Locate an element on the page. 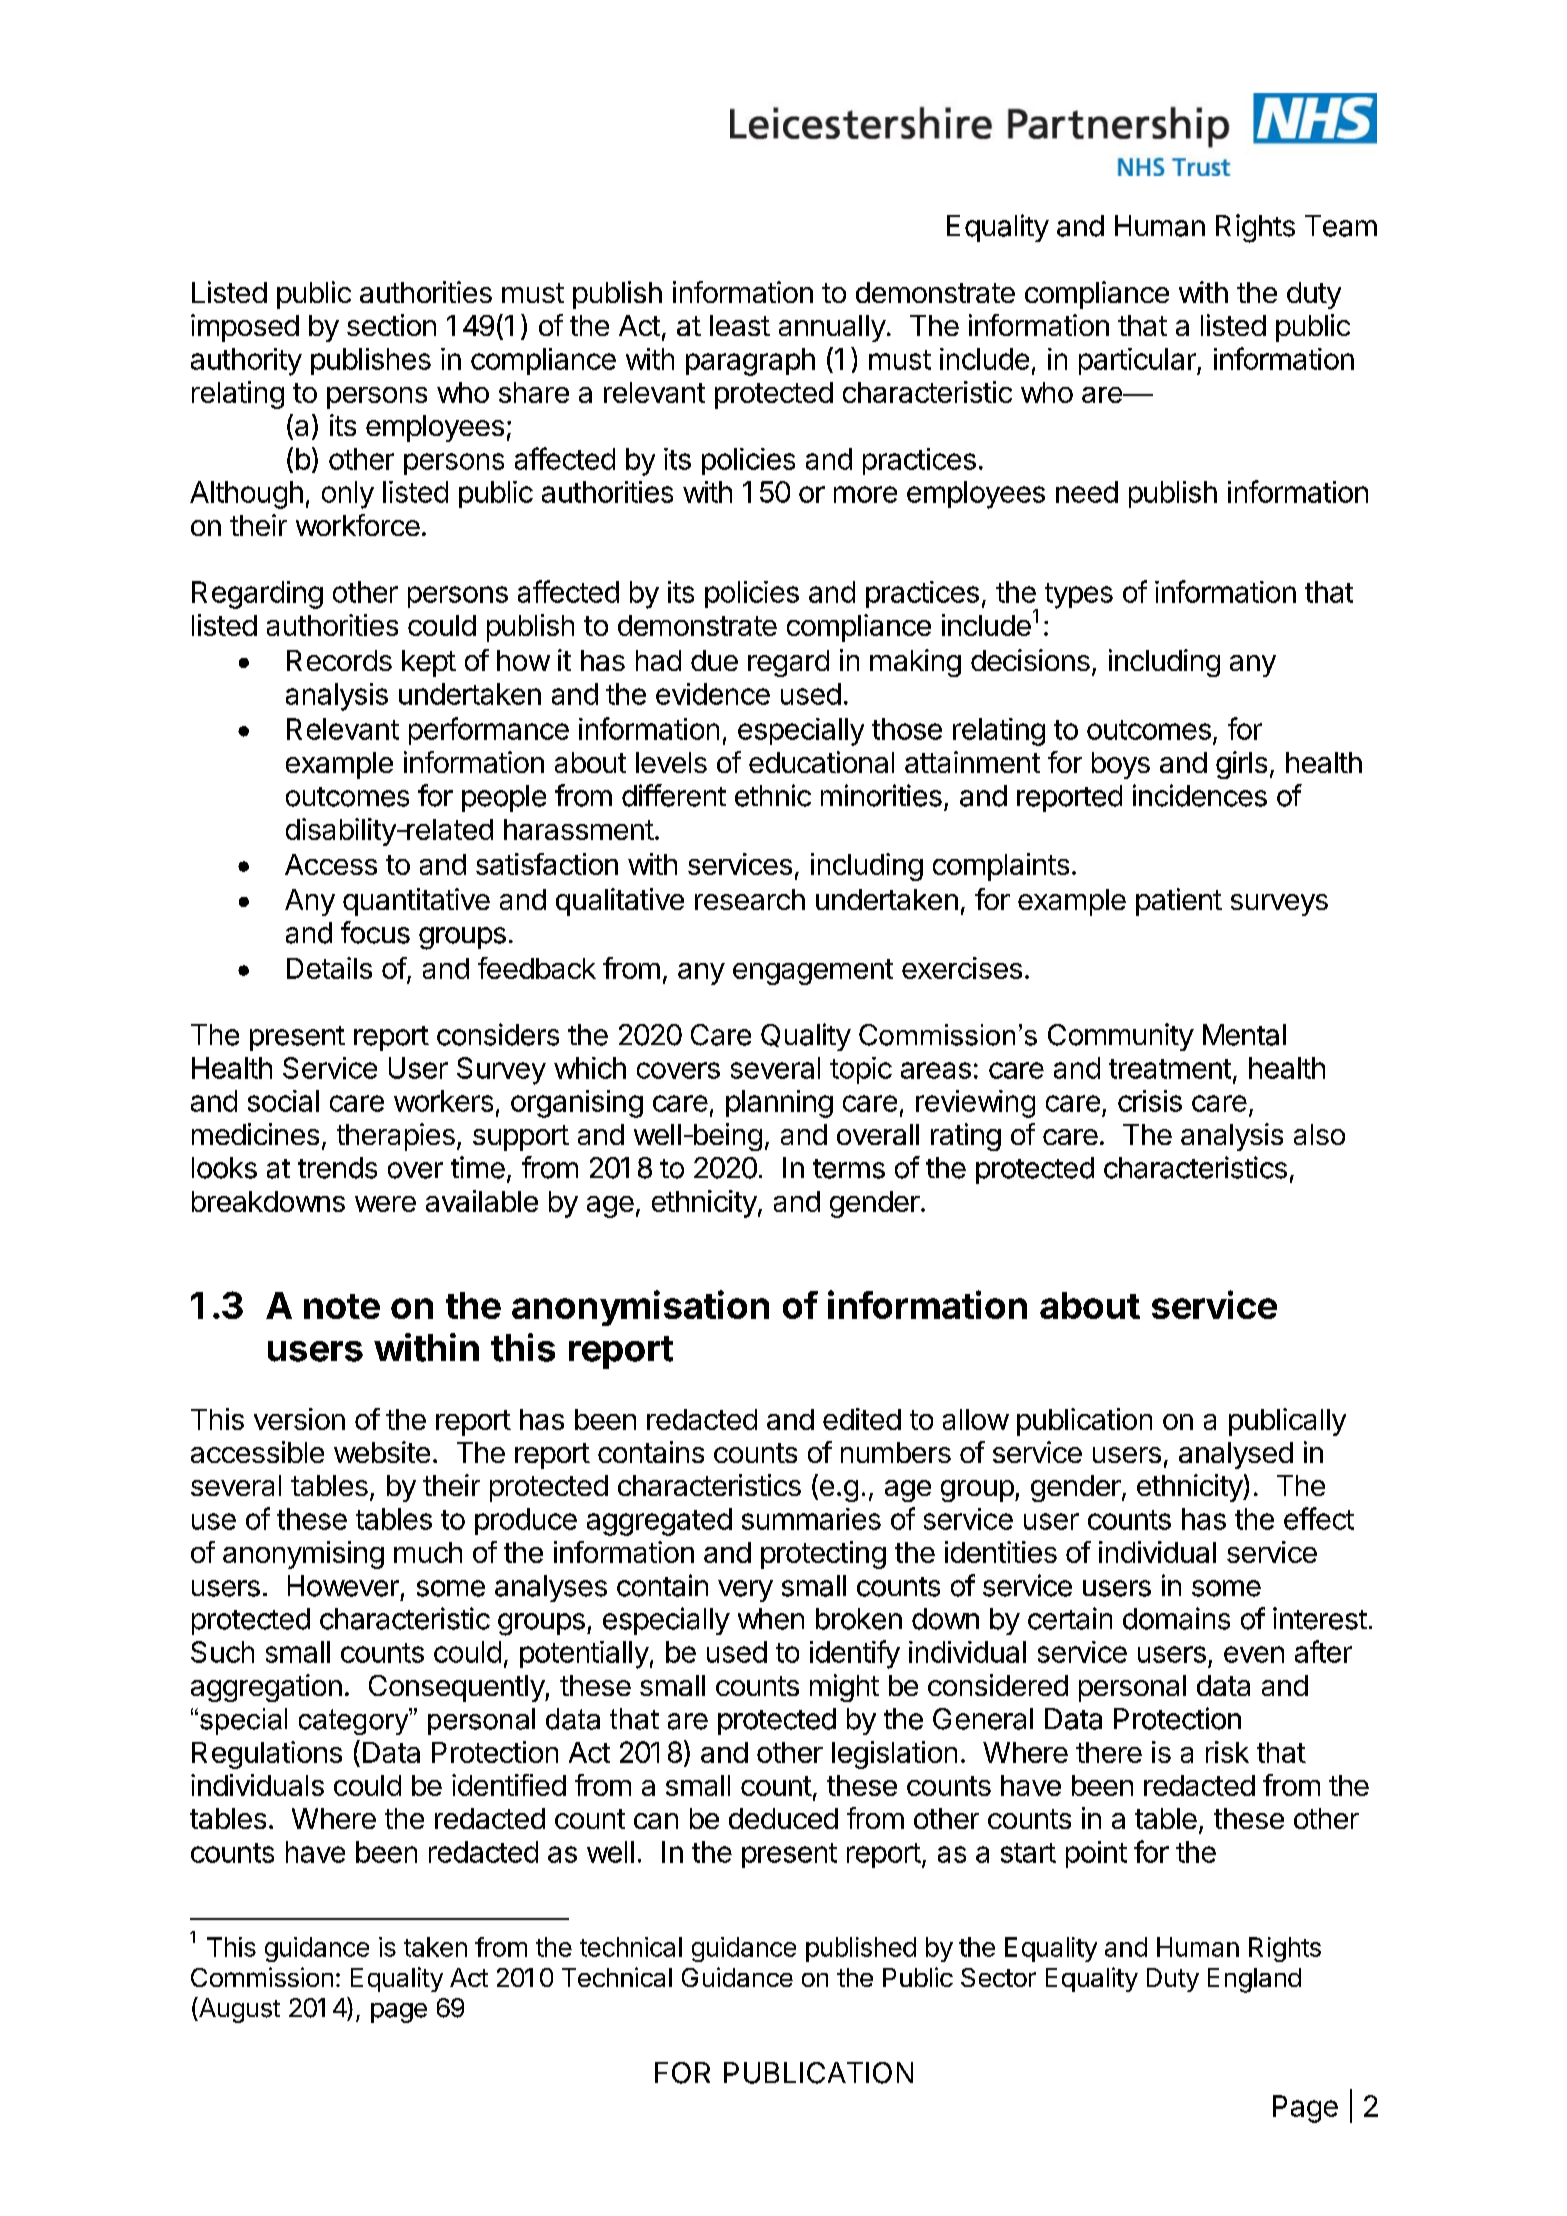 This document has height=2216, width=1567. website is located at coordinates (382, 1452).
